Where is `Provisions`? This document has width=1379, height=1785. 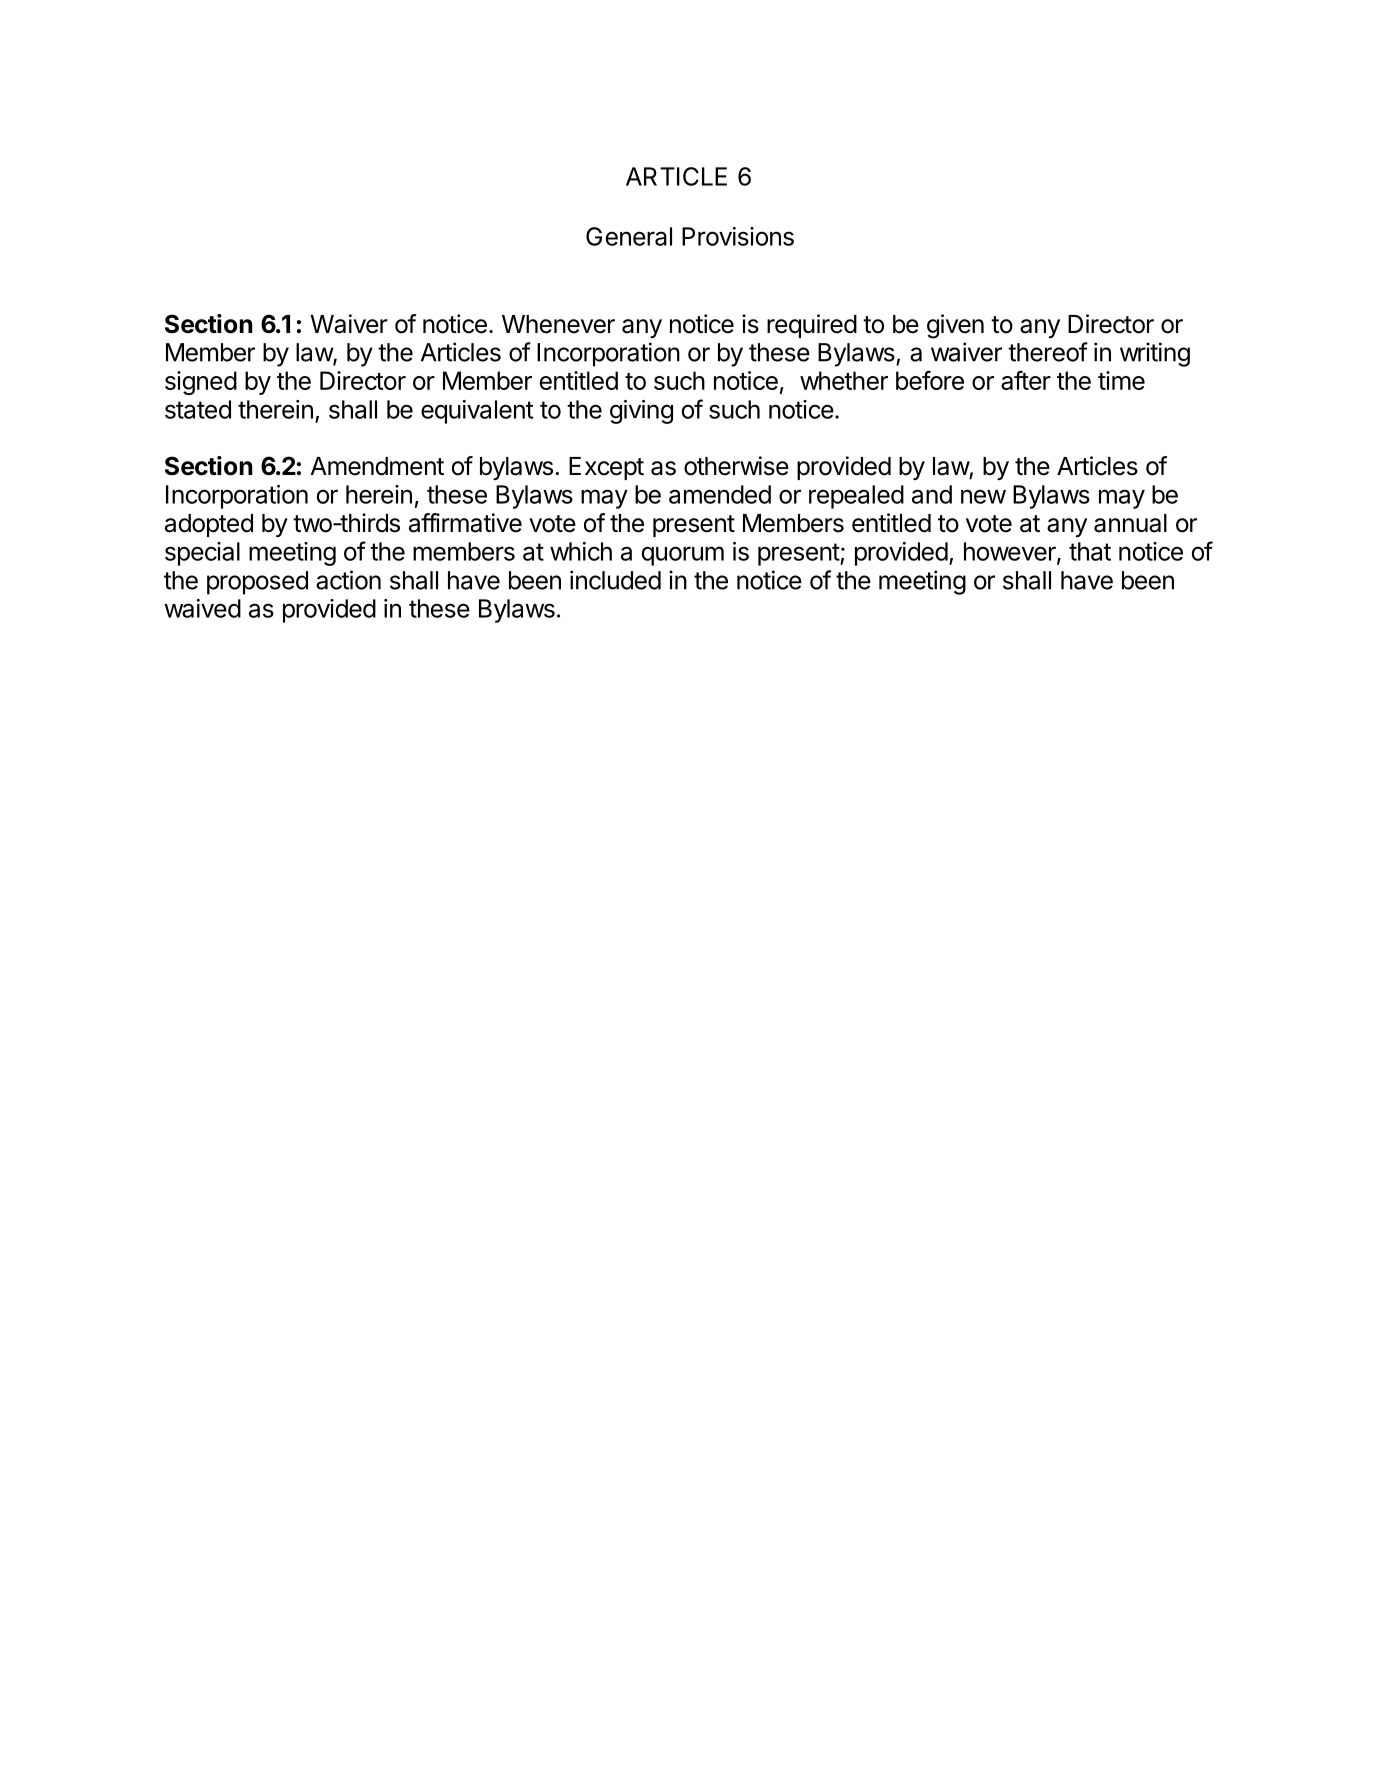
Provisions is located at coordinates (738, 236).
